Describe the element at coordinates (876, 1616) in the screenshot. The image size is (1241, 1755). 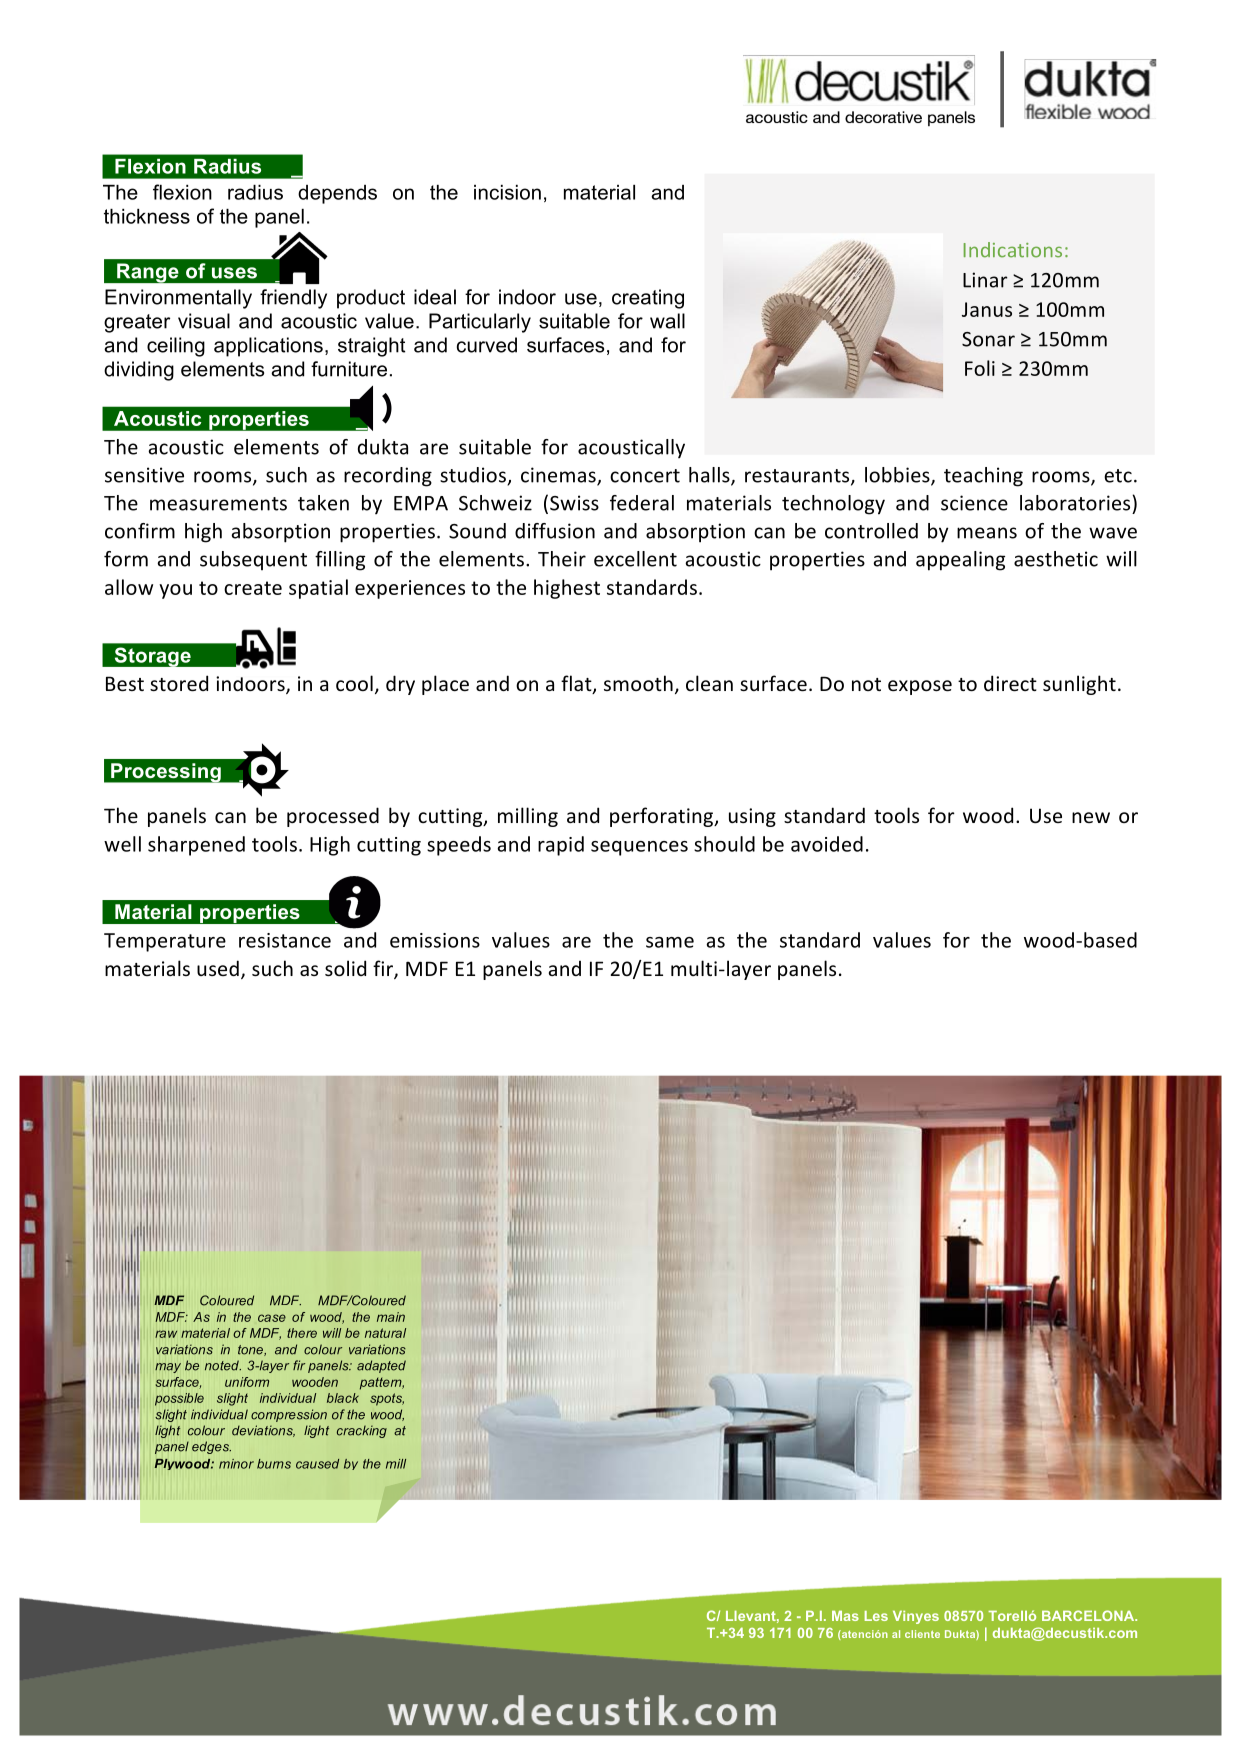
I see `Les` at that location.
